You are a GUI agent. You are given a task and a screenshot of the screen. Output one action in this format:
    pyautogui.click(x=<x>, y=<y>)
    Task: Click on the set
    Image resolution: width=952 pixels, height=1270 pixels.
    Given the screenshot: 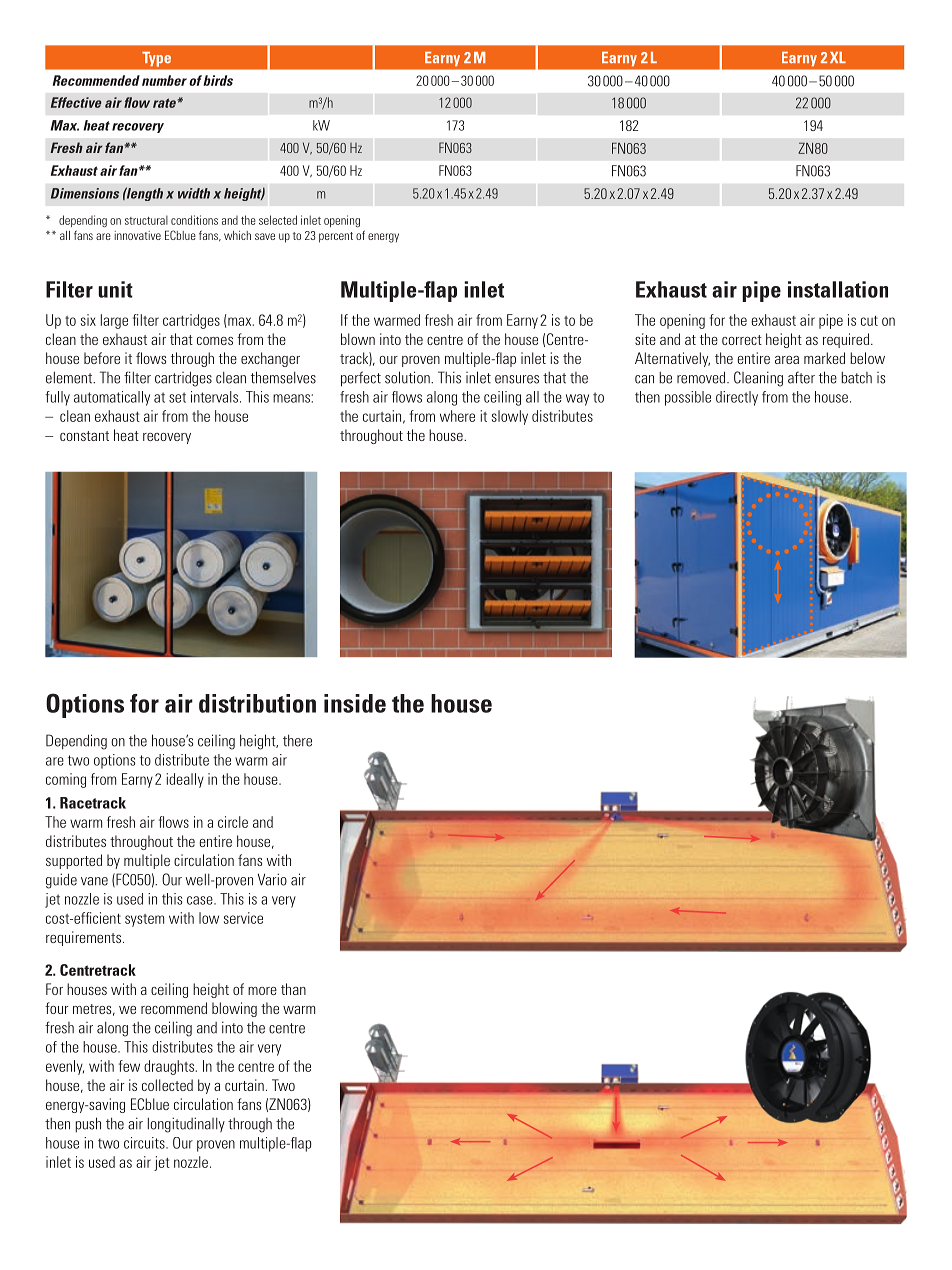 What is the action you would take?
    pyautogui.click(x=177, y=397)
